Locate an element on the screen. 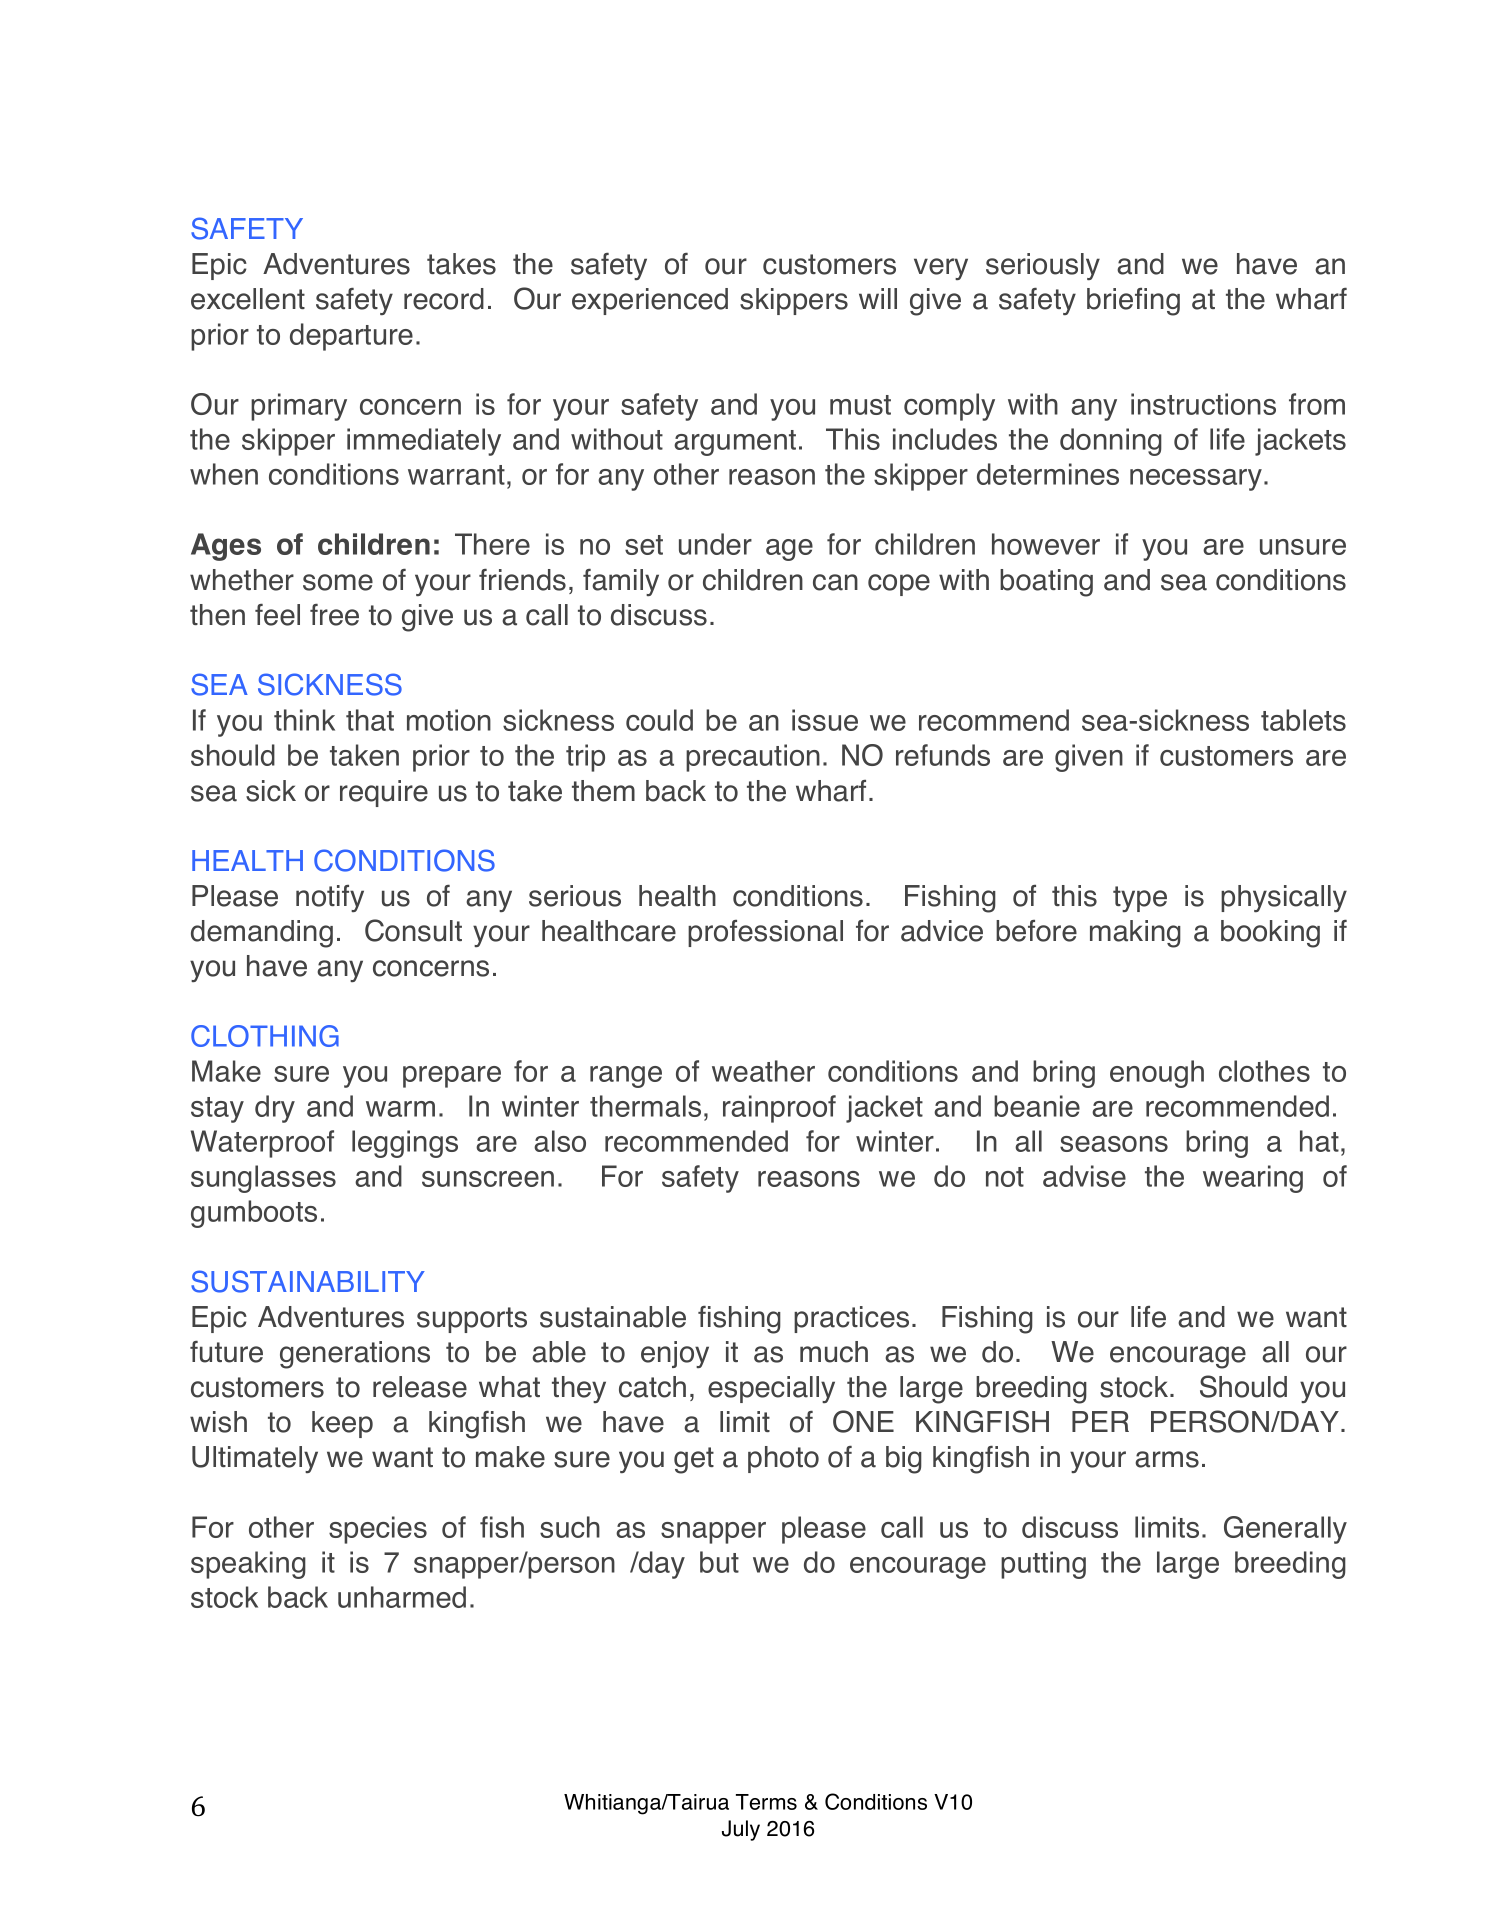  enough is located at coordinates (1157, 1074).
